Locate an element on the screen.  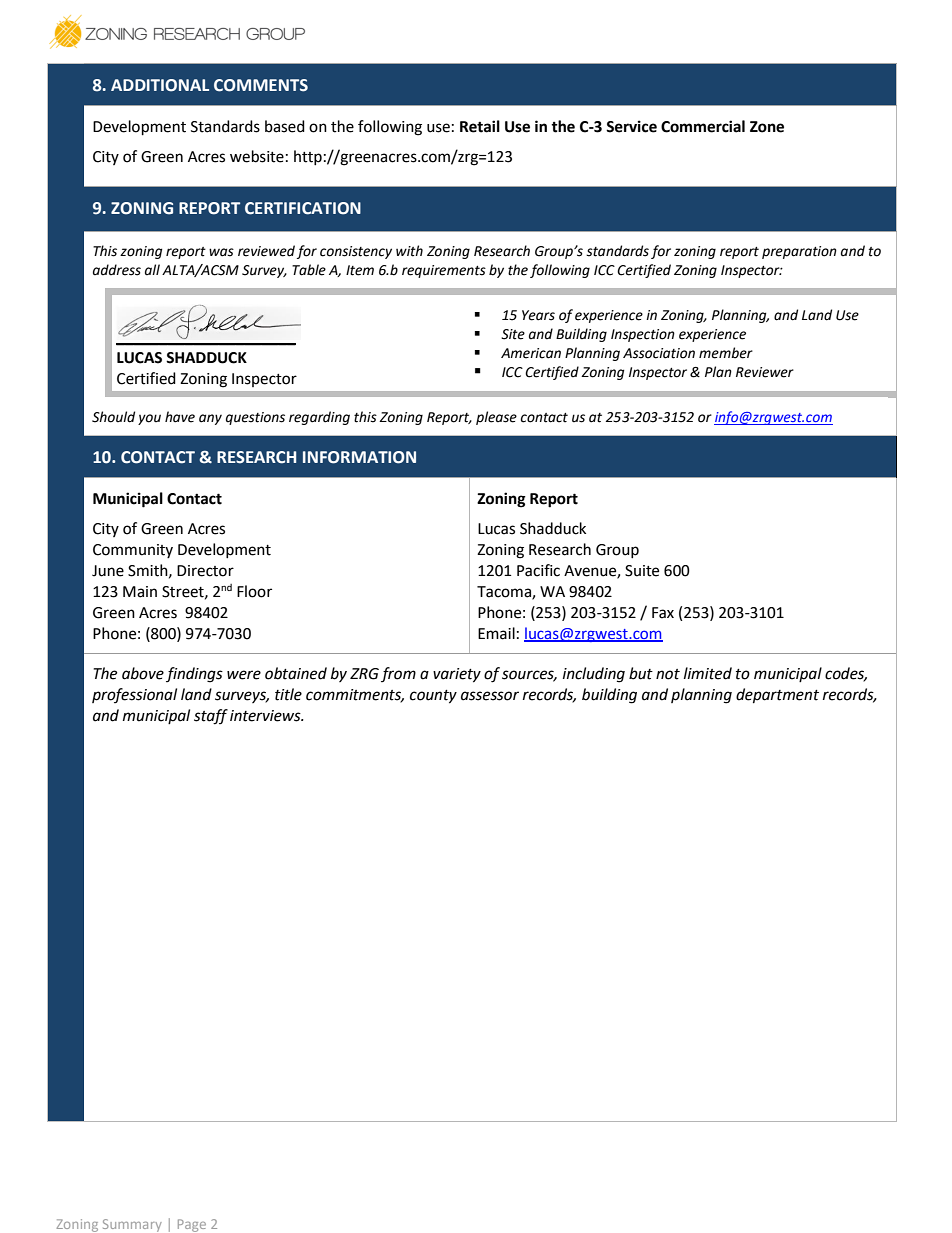
have is located at coordinates (180, 417).
